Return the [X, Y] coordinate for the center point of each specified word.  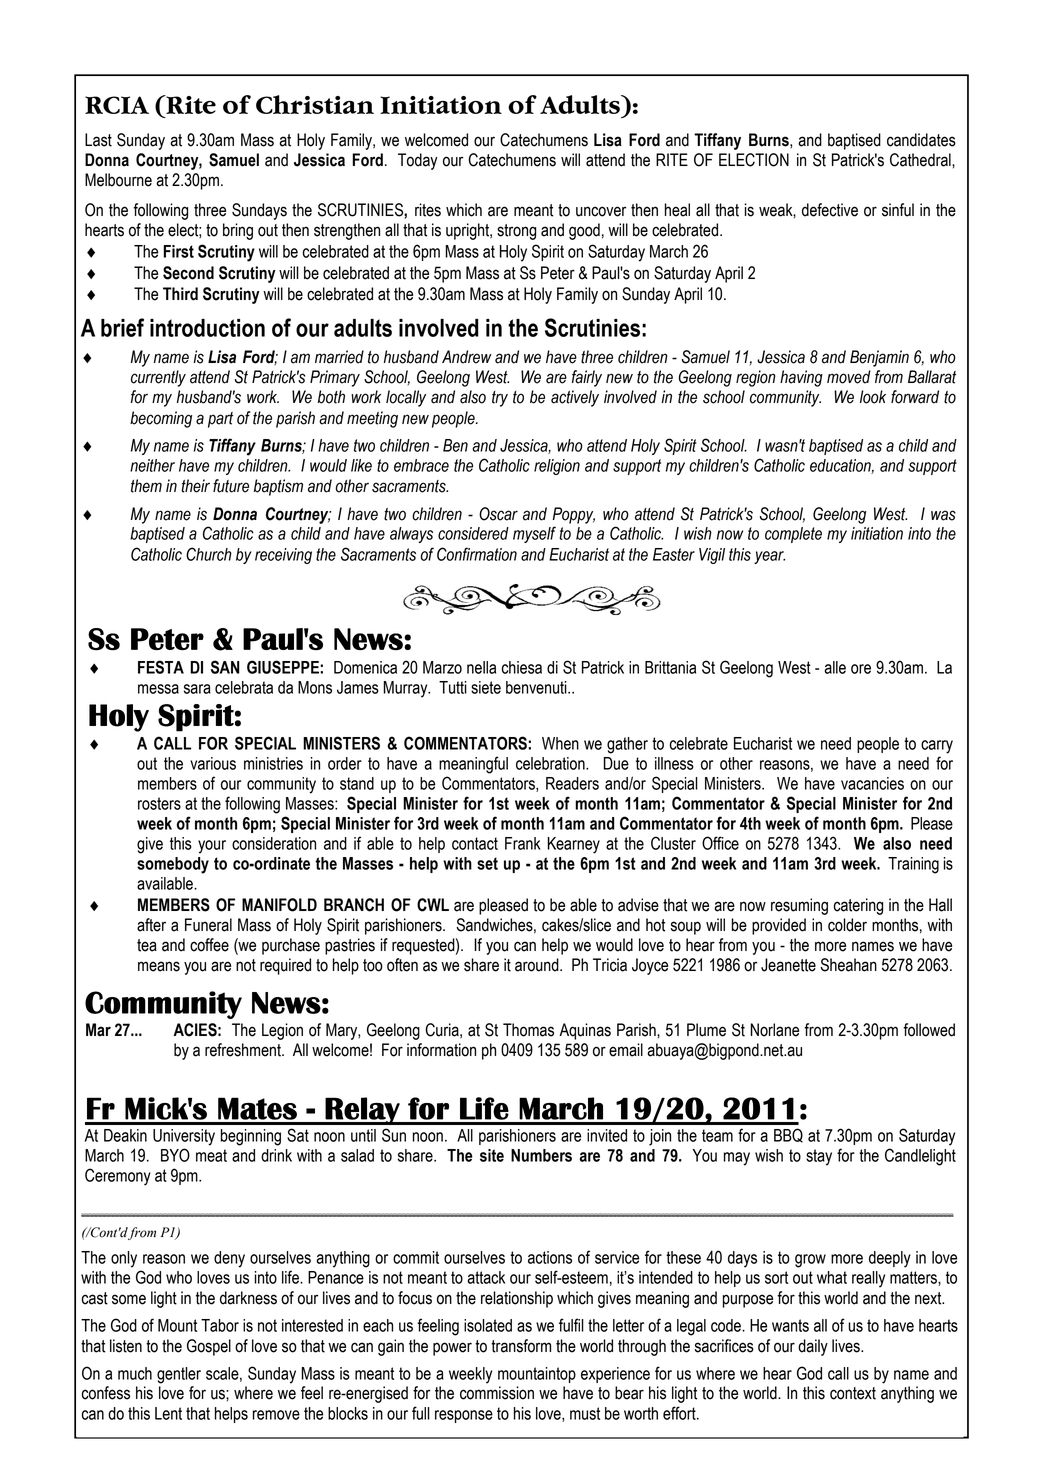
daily [813, 1347]
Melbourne [118, 180]
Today [418, 161]
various [213, 763]
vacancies [872, 783]
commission [497, 1393]
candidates [921, 140]
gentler [179, 1375]
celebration [551, 763]
